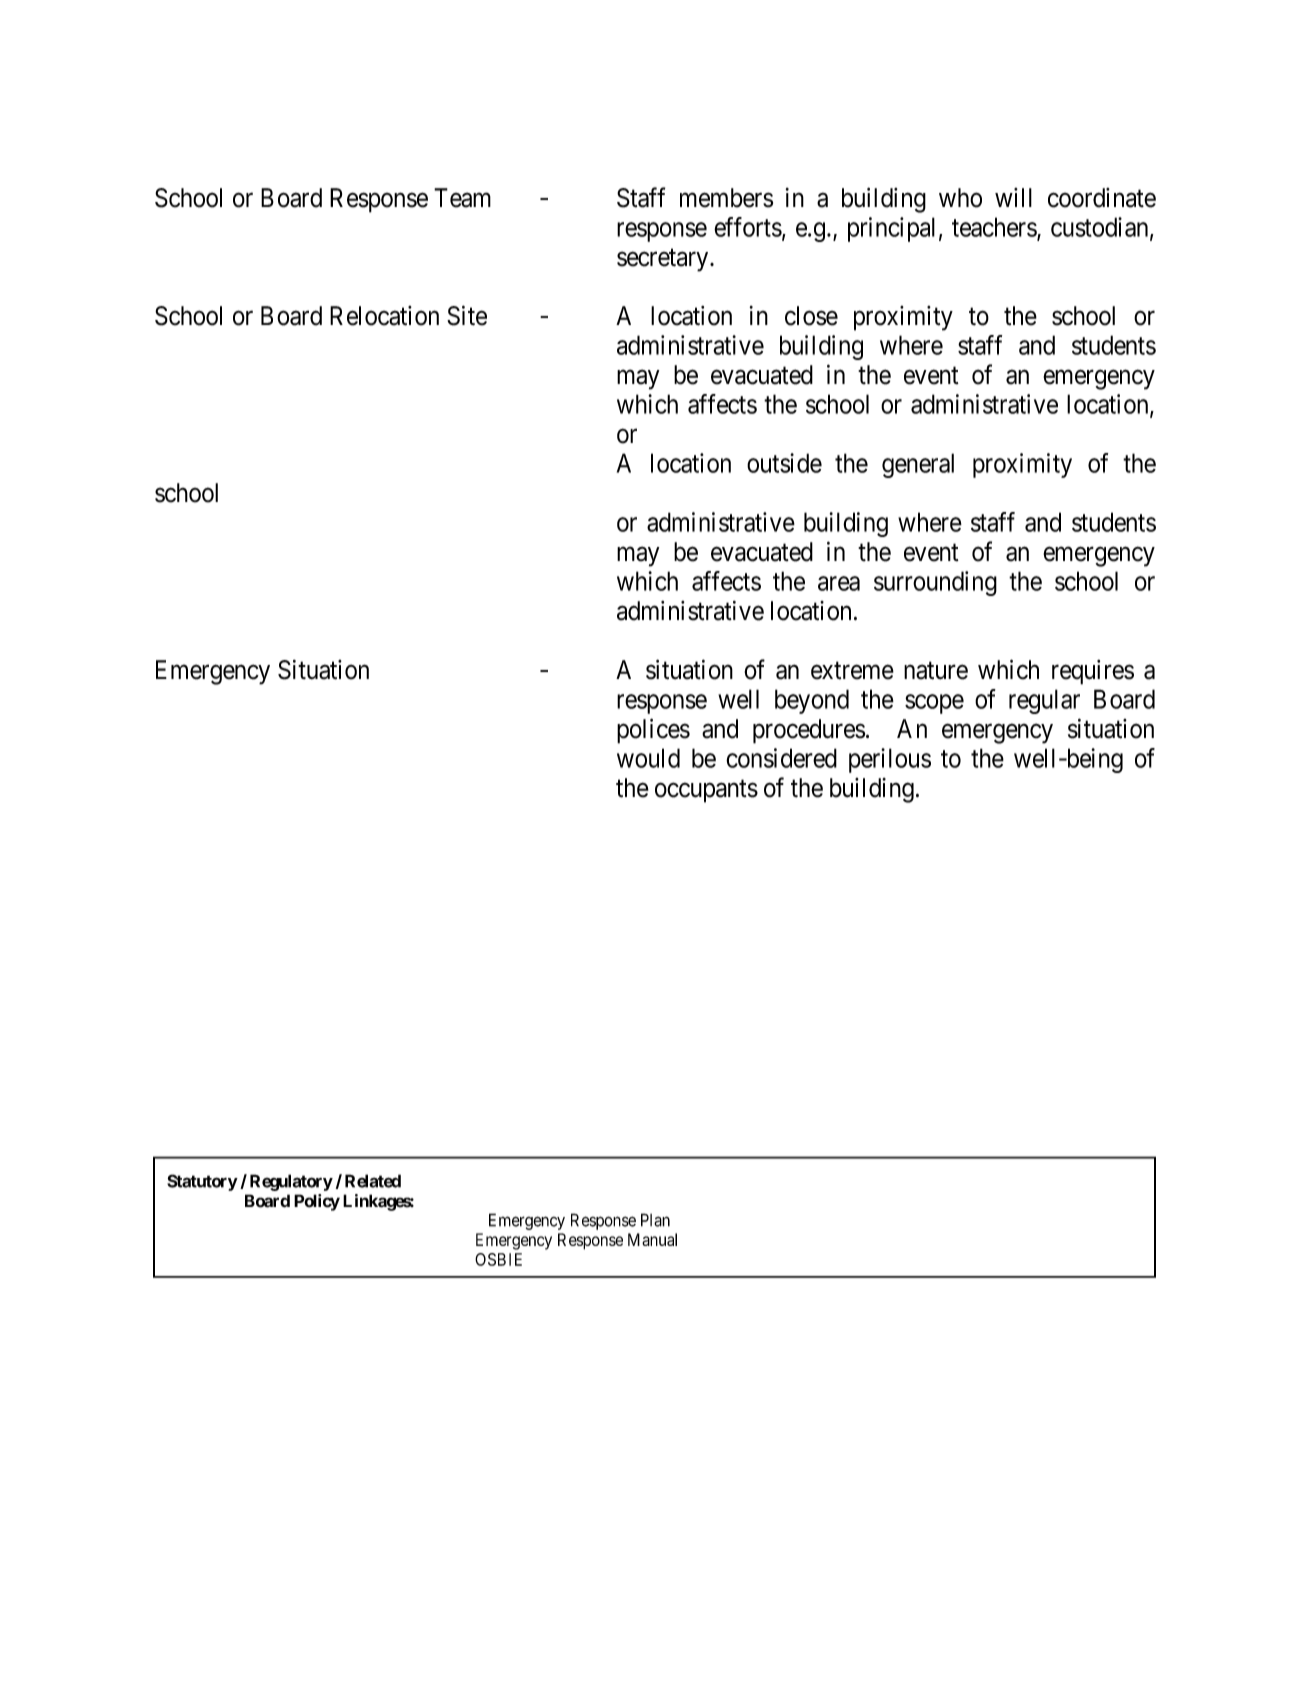 The width and height of the screenshot is (1309, 1693). Describe the element at coordinates (462, 198) in the screenshot. I see `Team` at that location.
